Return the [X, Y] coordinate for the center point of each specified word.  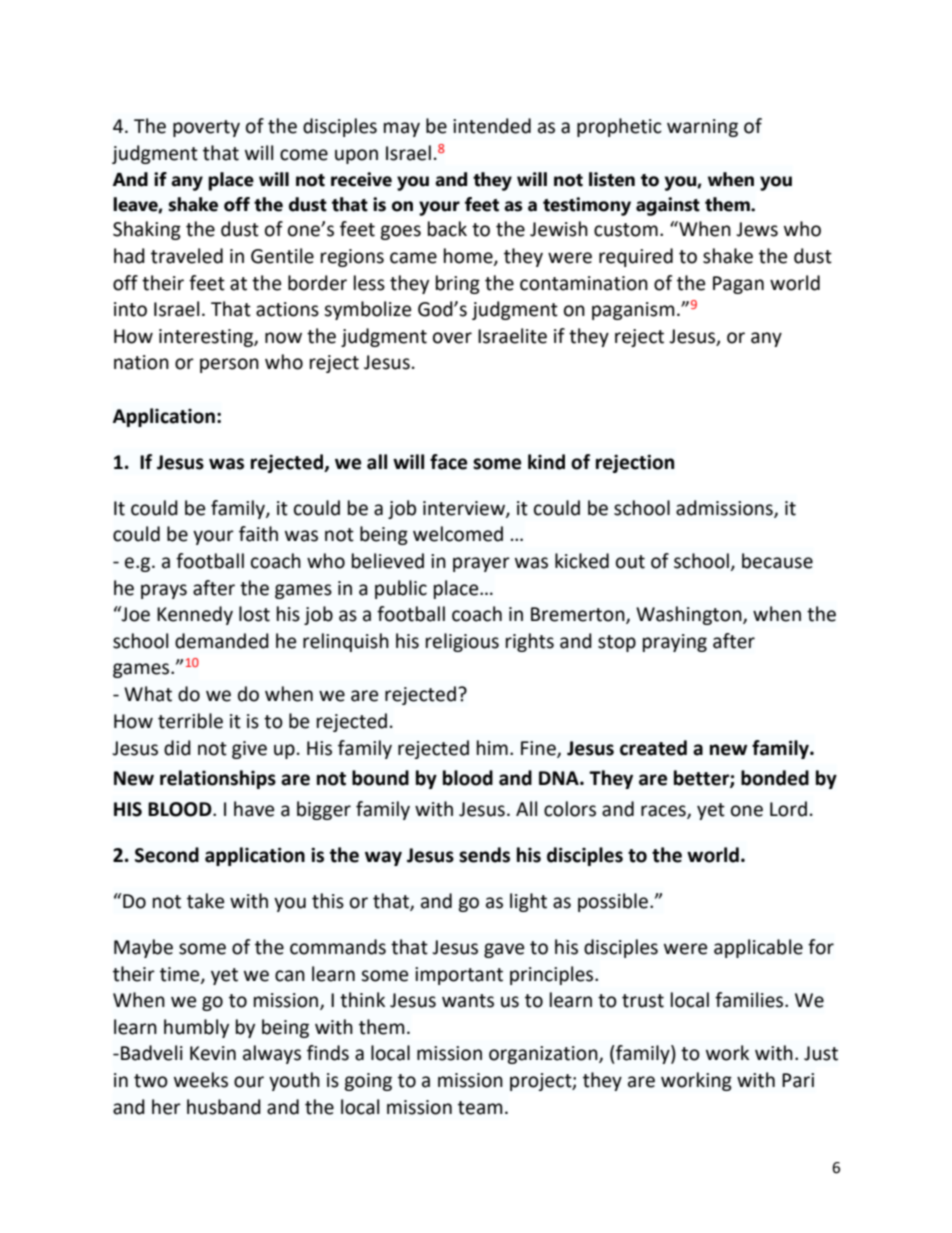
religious [462, 642]
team [480, 1108]
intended [492, 126]
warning [702, 128]
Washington [690, 615]
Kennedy [195, 615]
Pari [798, 1080]
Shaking [147, 230]
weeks [201, 1080]
